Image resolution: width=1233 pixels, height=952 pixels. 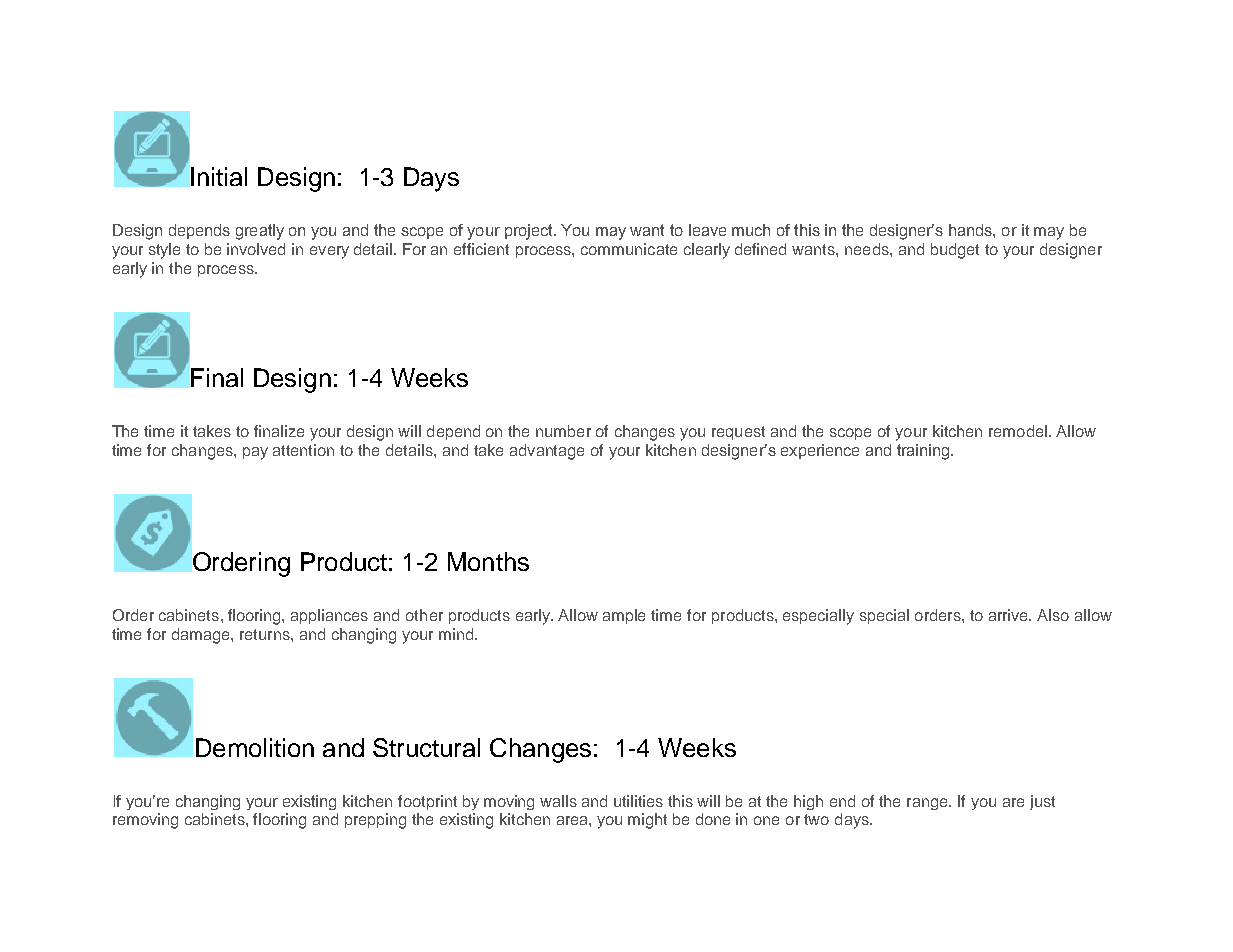 I want to click on appliances, so click(x=329, y=616).
